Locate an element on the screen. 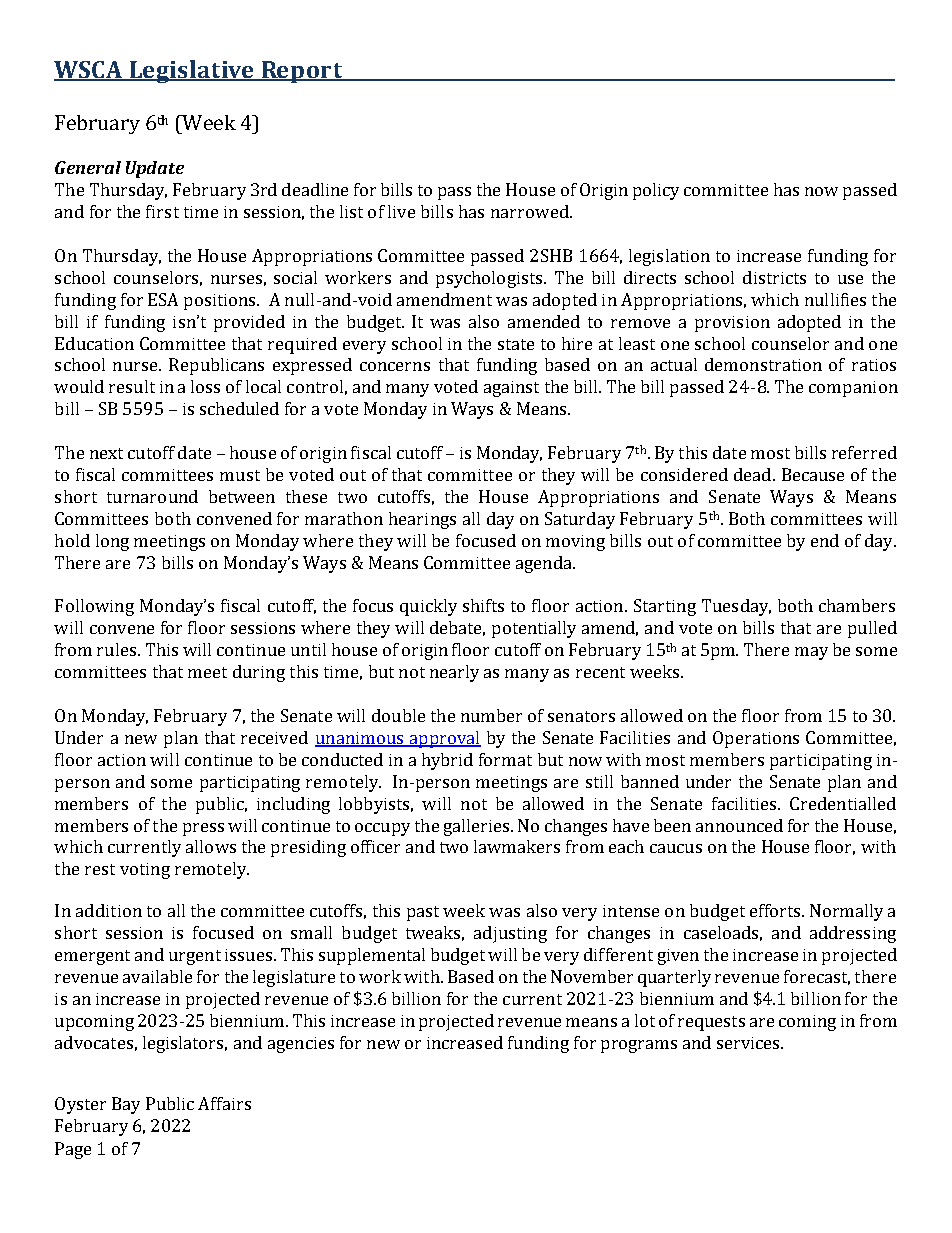 This screenshot has width=952, height=1233. Legislative is located at coordinates (192, 71).
